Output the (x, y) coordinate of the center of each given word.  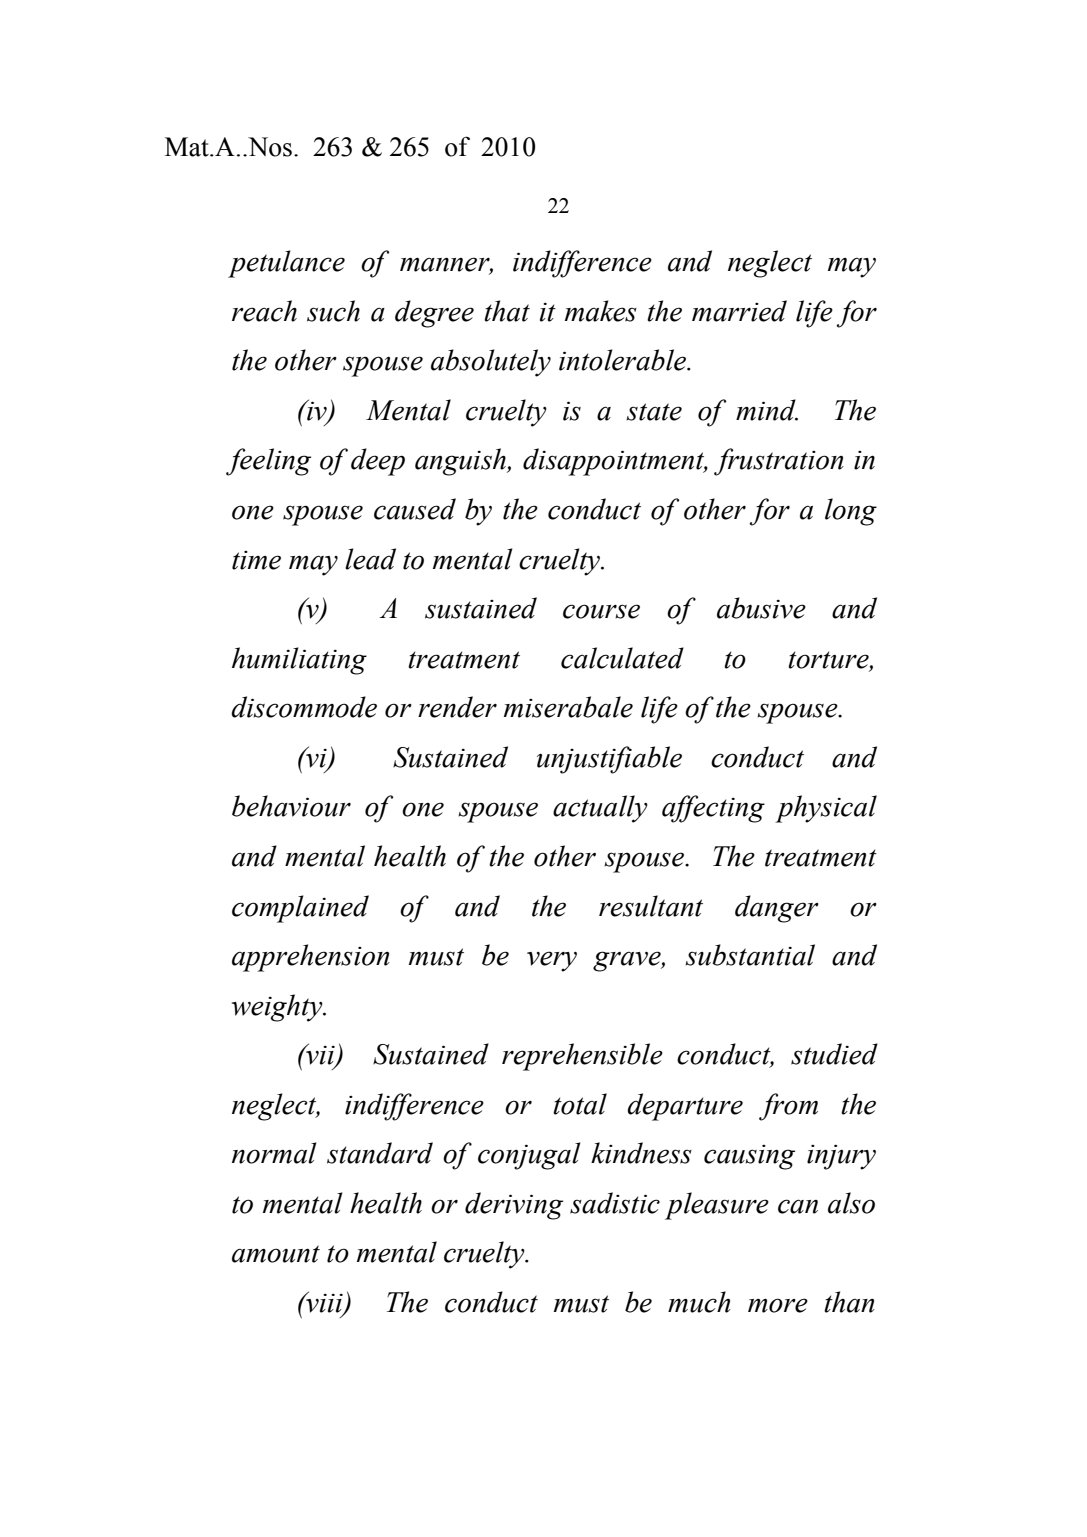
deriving (514, 1206)
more (778, 1305)
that (507, 311)
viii (324, 1303)
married (739, 311)
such (333, 311)
